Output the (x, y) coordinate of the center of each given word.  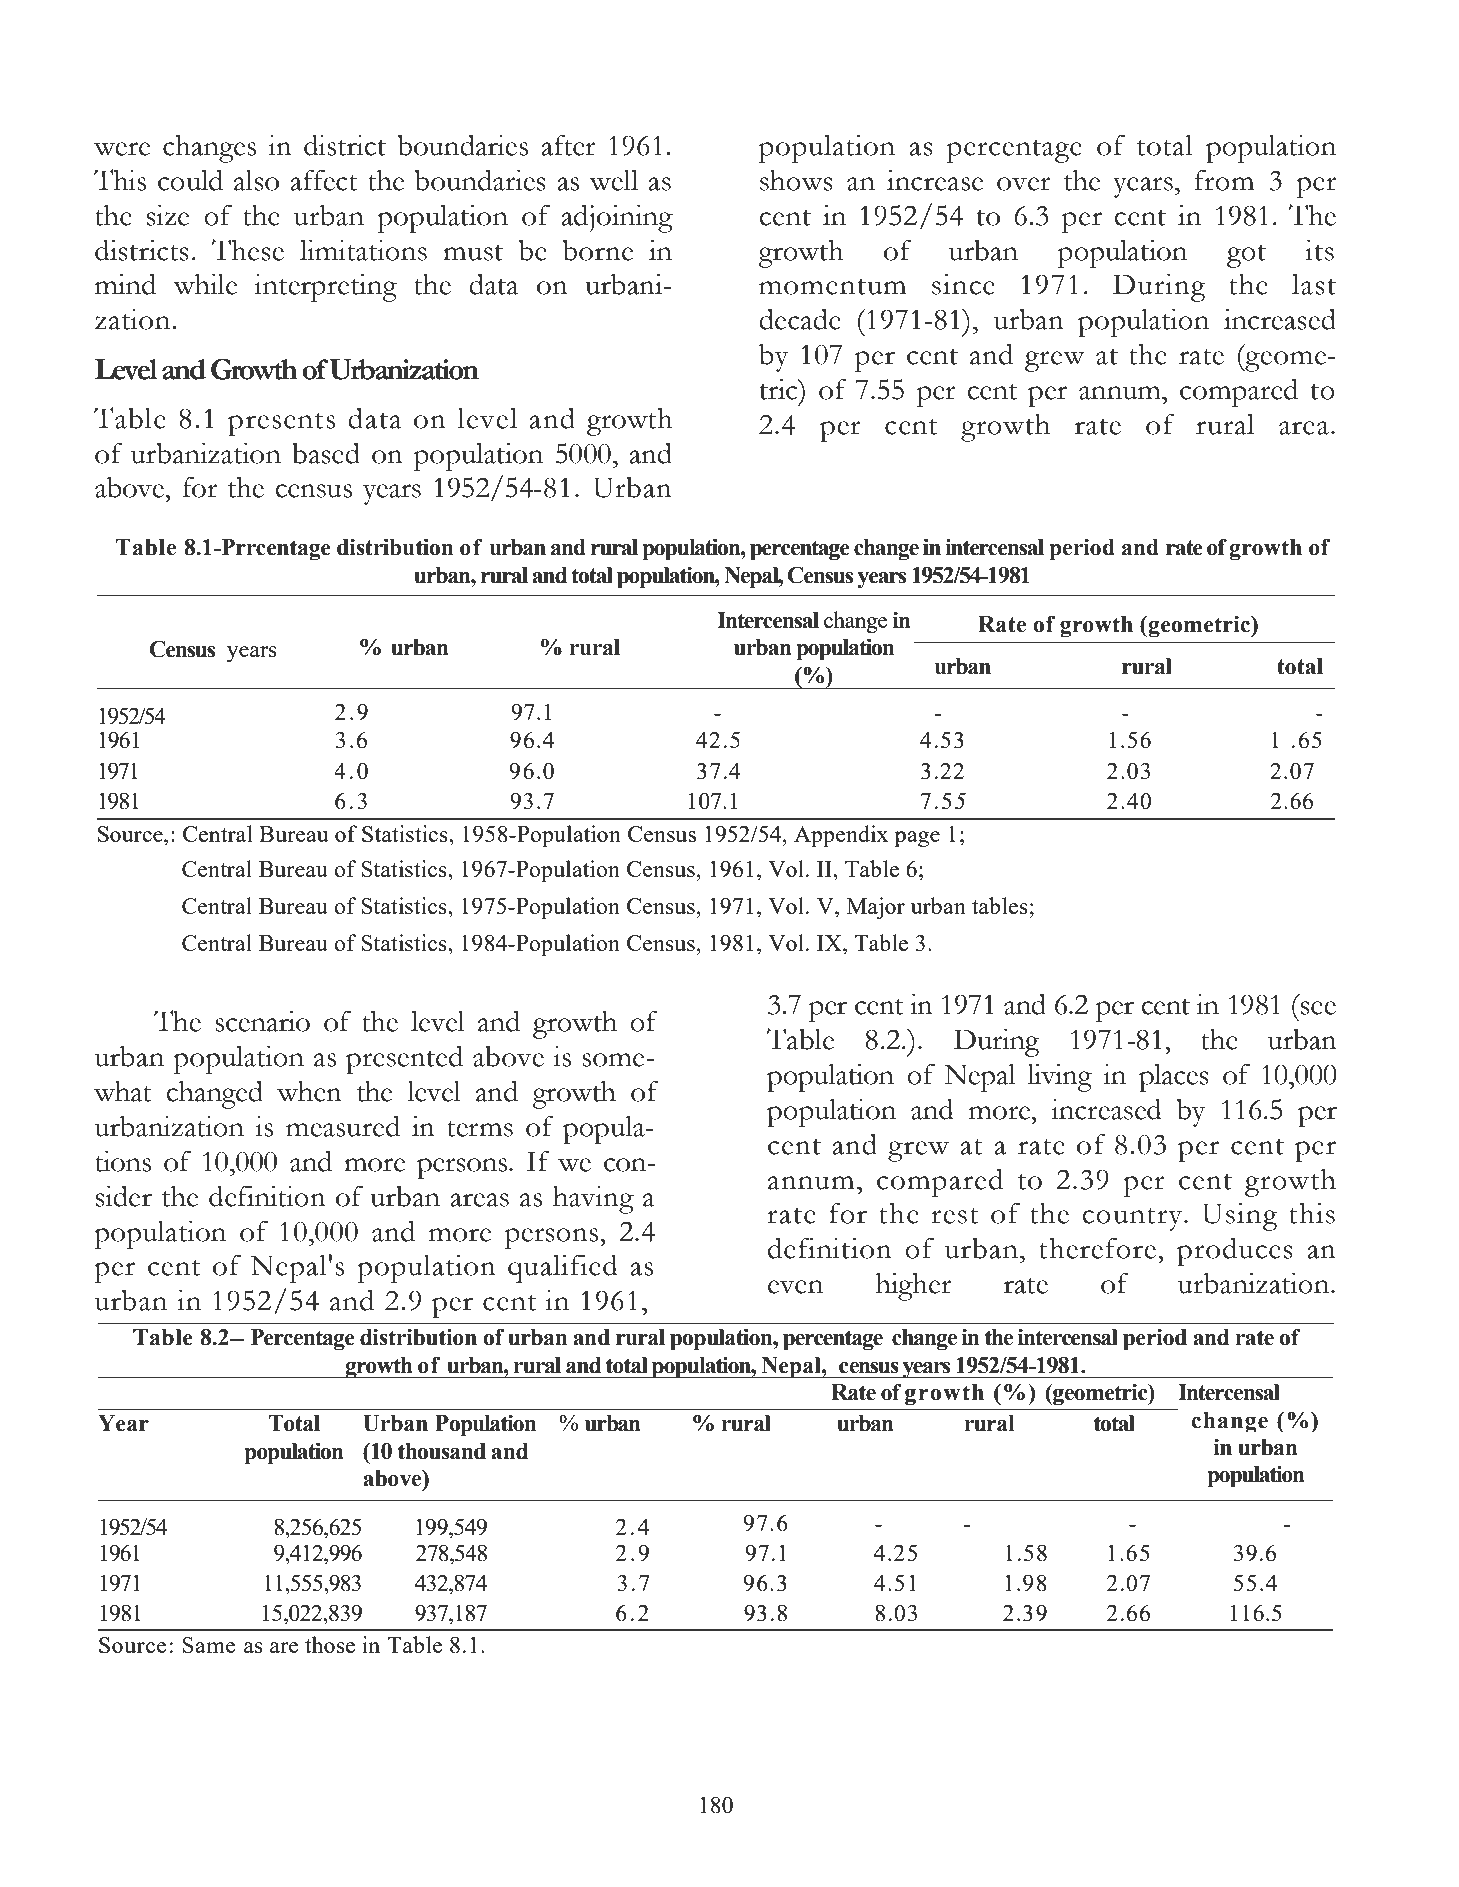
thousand (442, 1451)
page (917, 839)
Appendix (841, 836)
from (1224, 180)
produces (1235, 1252)
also (256, 180)
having (593, 1200)
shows (796, 180)
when (309, 1091)
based (326, 453)
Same (209, 1645)
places (1174, 1078)
